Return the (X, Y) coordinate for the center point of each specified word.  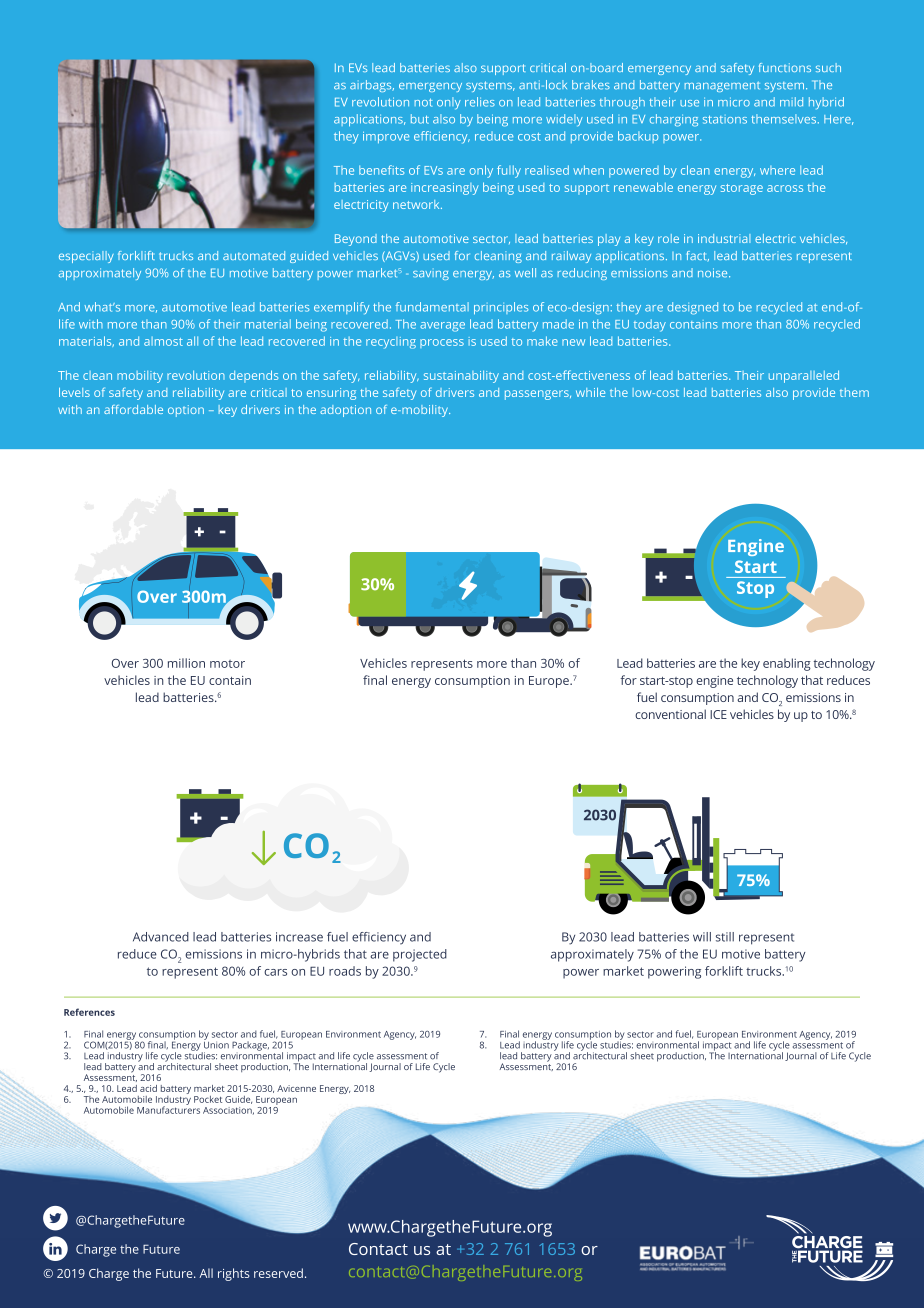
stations (725, 119)
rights (234, 1274)
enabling (787, 664)
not (423, 102)
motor (227, 664)
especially (86, 257)
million (186, 663)
